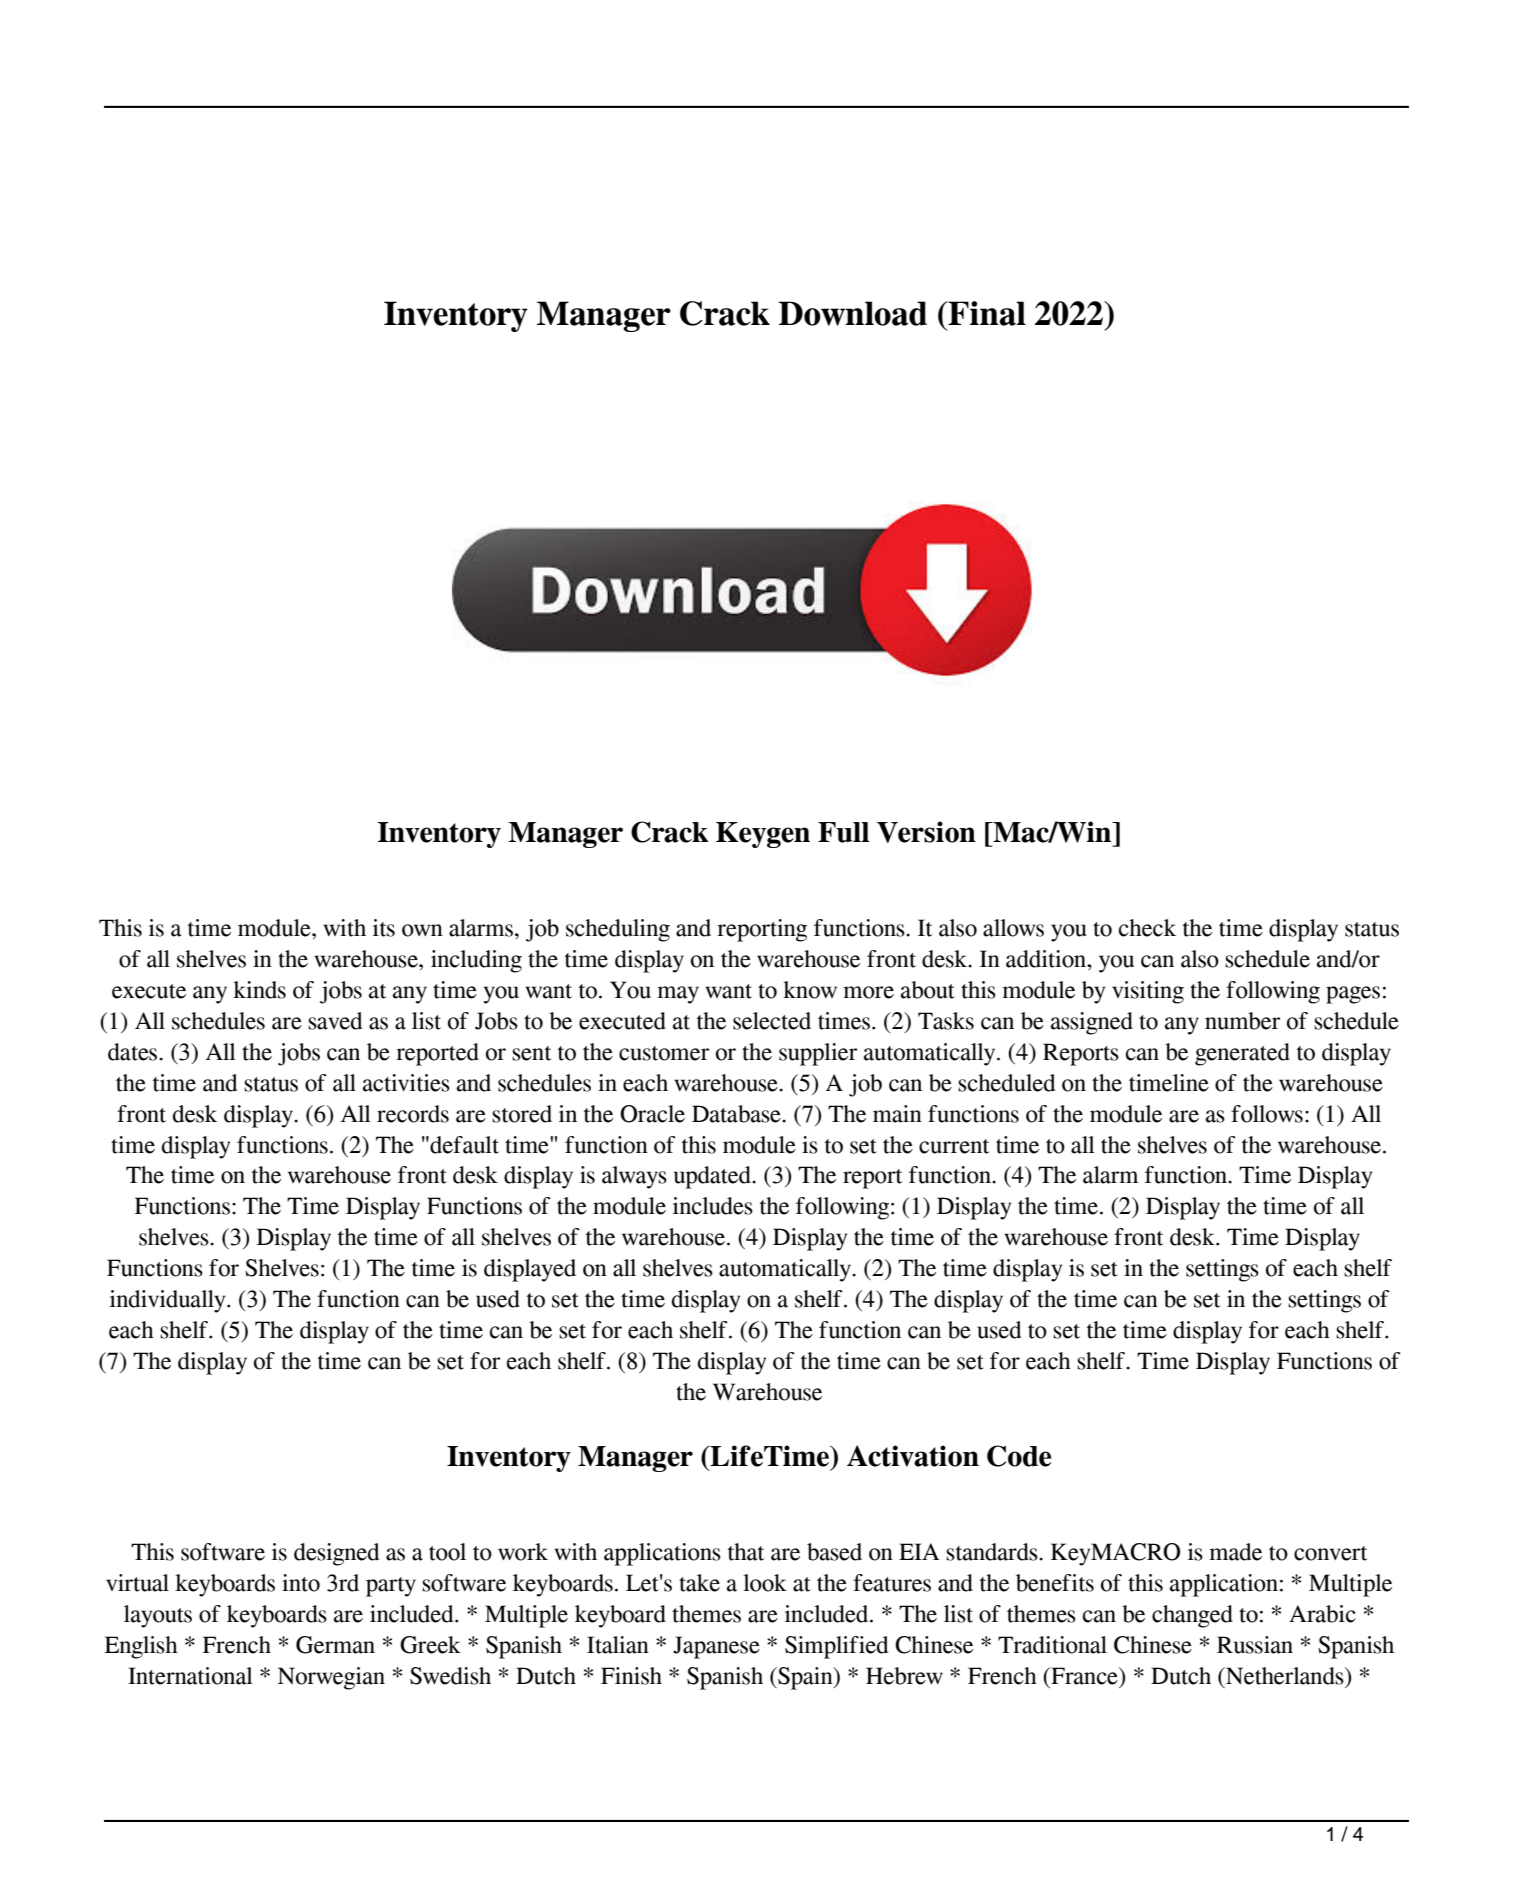 The height and width of the screenshot is (1891, 1513). Describe the element at coordinates (335, 1645) in the screenshot. I see `German` at that location.
